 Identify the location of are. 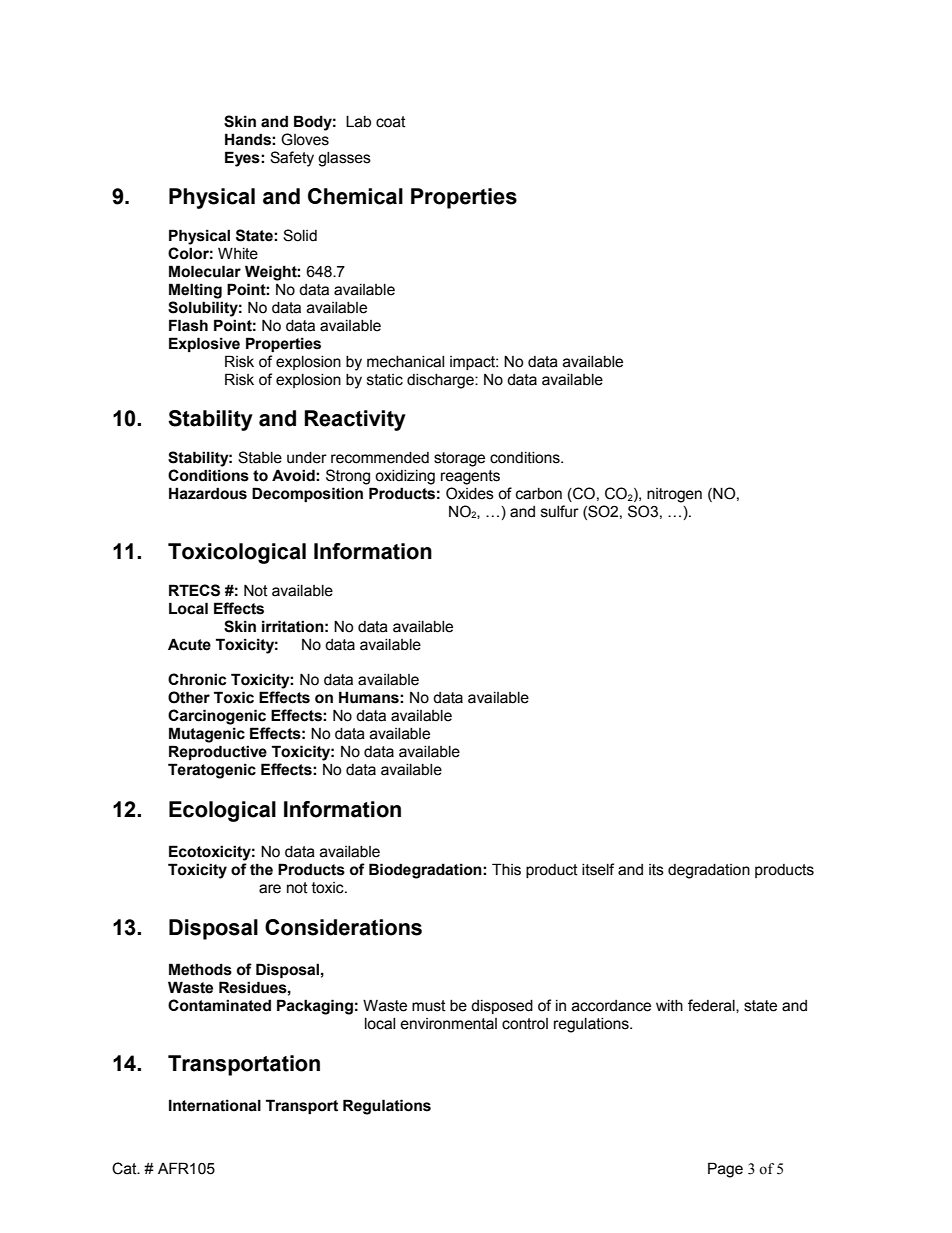
(270, 889).
